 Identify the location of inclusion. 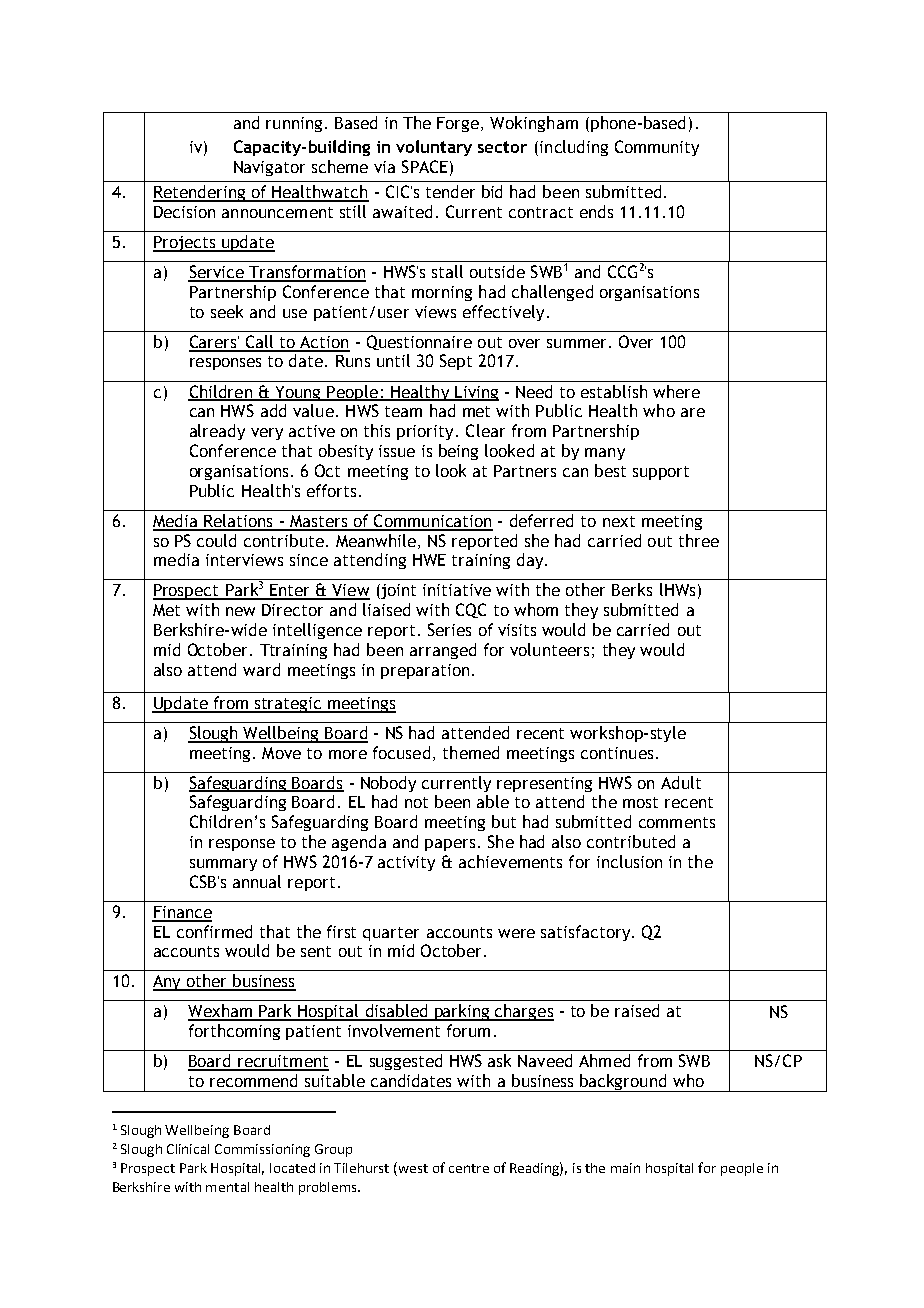
(629, 861).
